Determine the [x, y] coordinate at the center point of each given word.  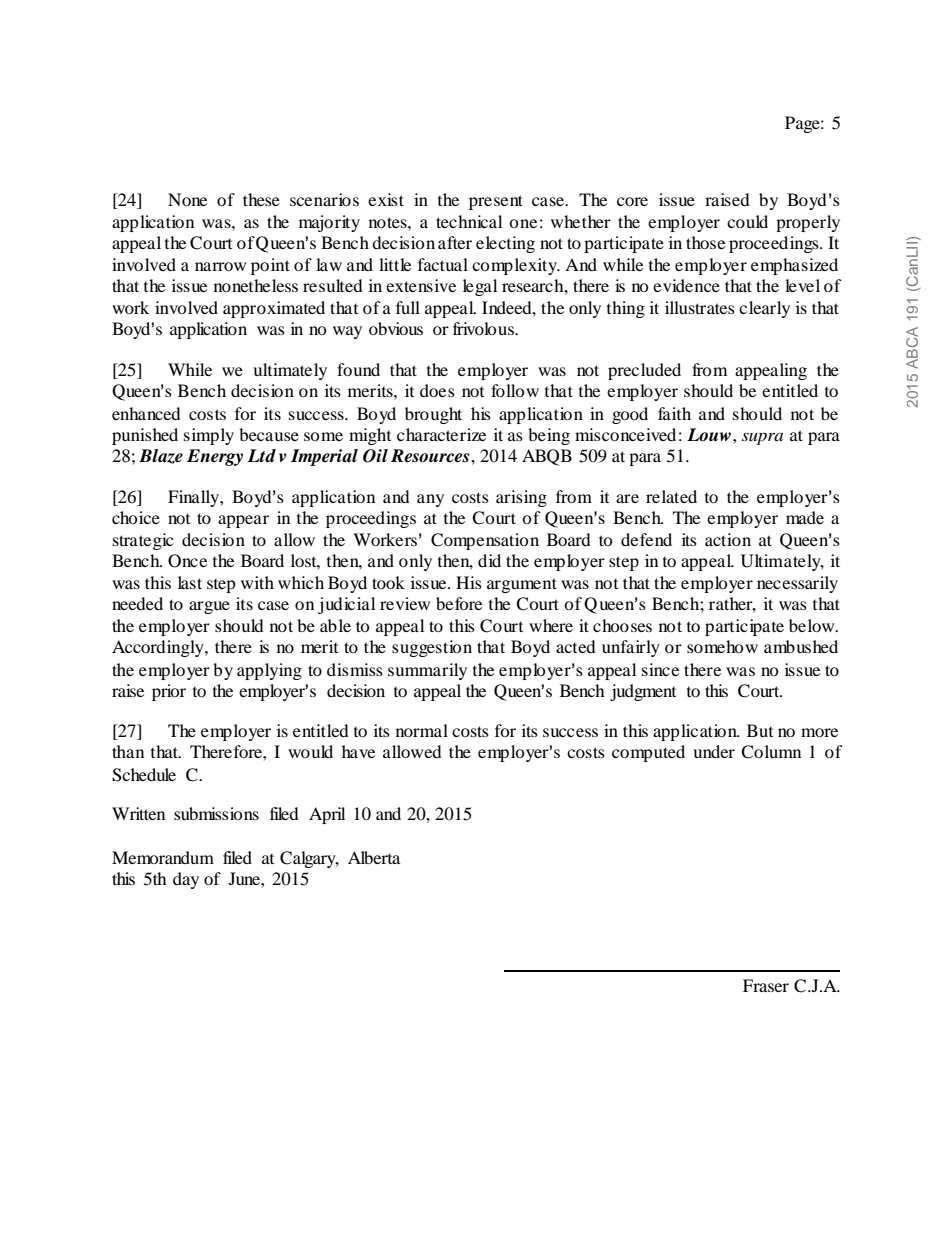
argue [209, 607]
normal [422, 730]
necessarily [797, 584]
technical [469, 221]
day [186, 880]
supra [762, 438]
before [459, 603]
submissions [216, 813]
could [747, 221]
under [714, 751]
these [261, 199]
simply [209, 436]
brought [433, 415]
